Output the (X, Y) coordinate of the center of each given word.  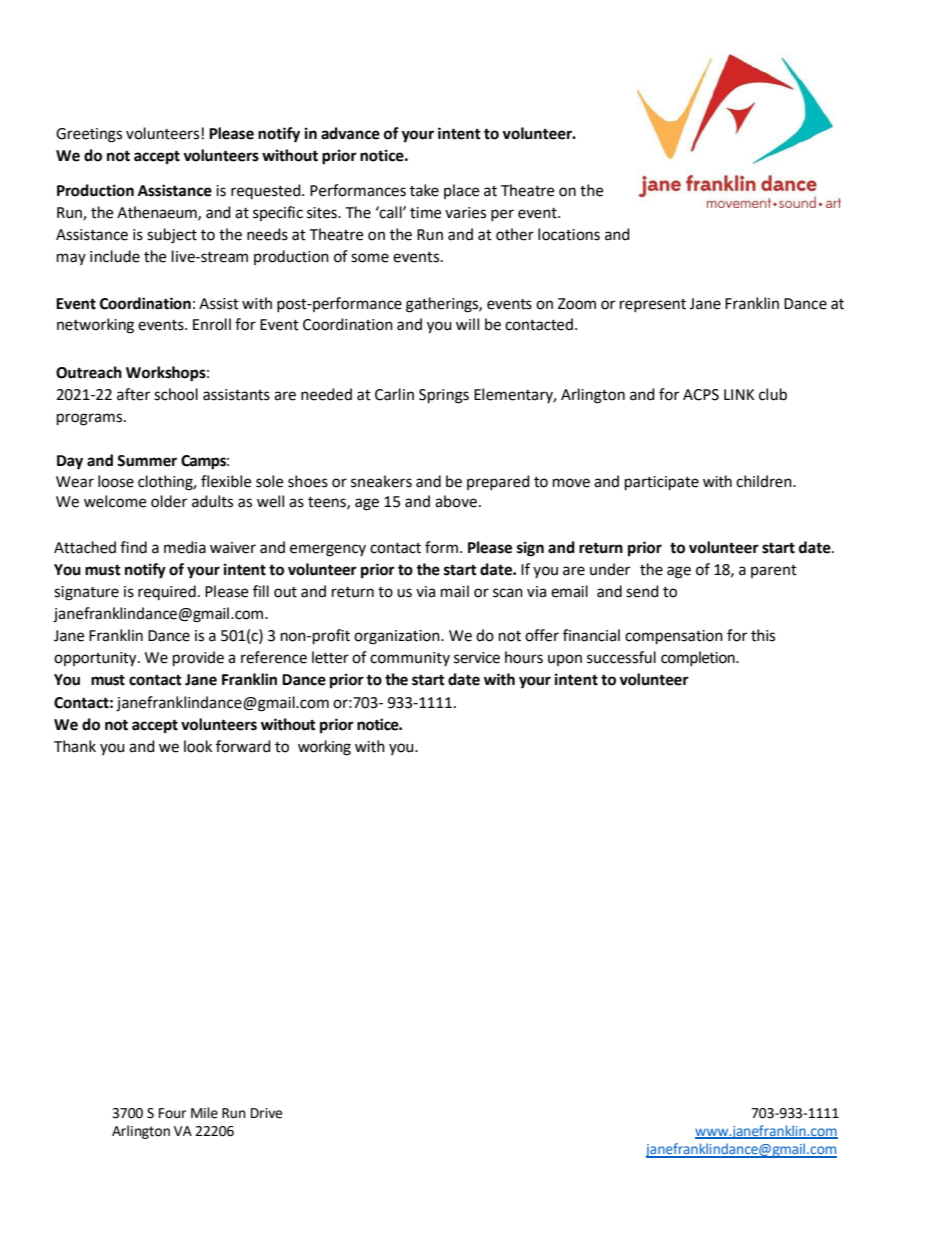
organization (398, 637)
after (133, 394)
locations (569, 234)
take (424, 190)
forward (243, 746)
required (167, 592)
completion (699, 658)
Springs (444, 396)
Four (172, 1113)
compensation (674, 637)
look (198, 746)
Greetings (89, 135)
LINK (739, 394)
